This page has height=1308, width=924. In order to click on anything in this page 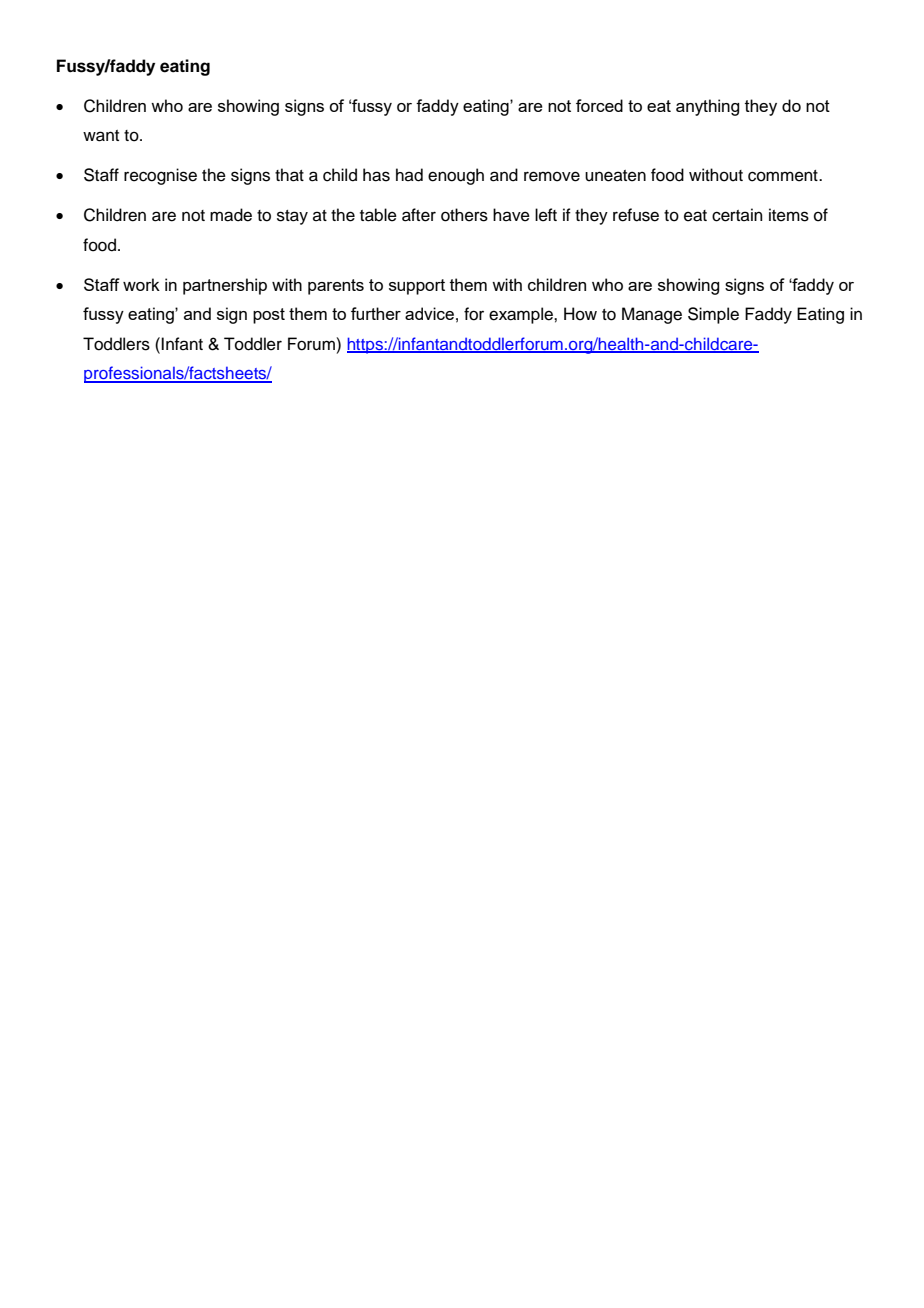, I will do `click(707, 107)`.
